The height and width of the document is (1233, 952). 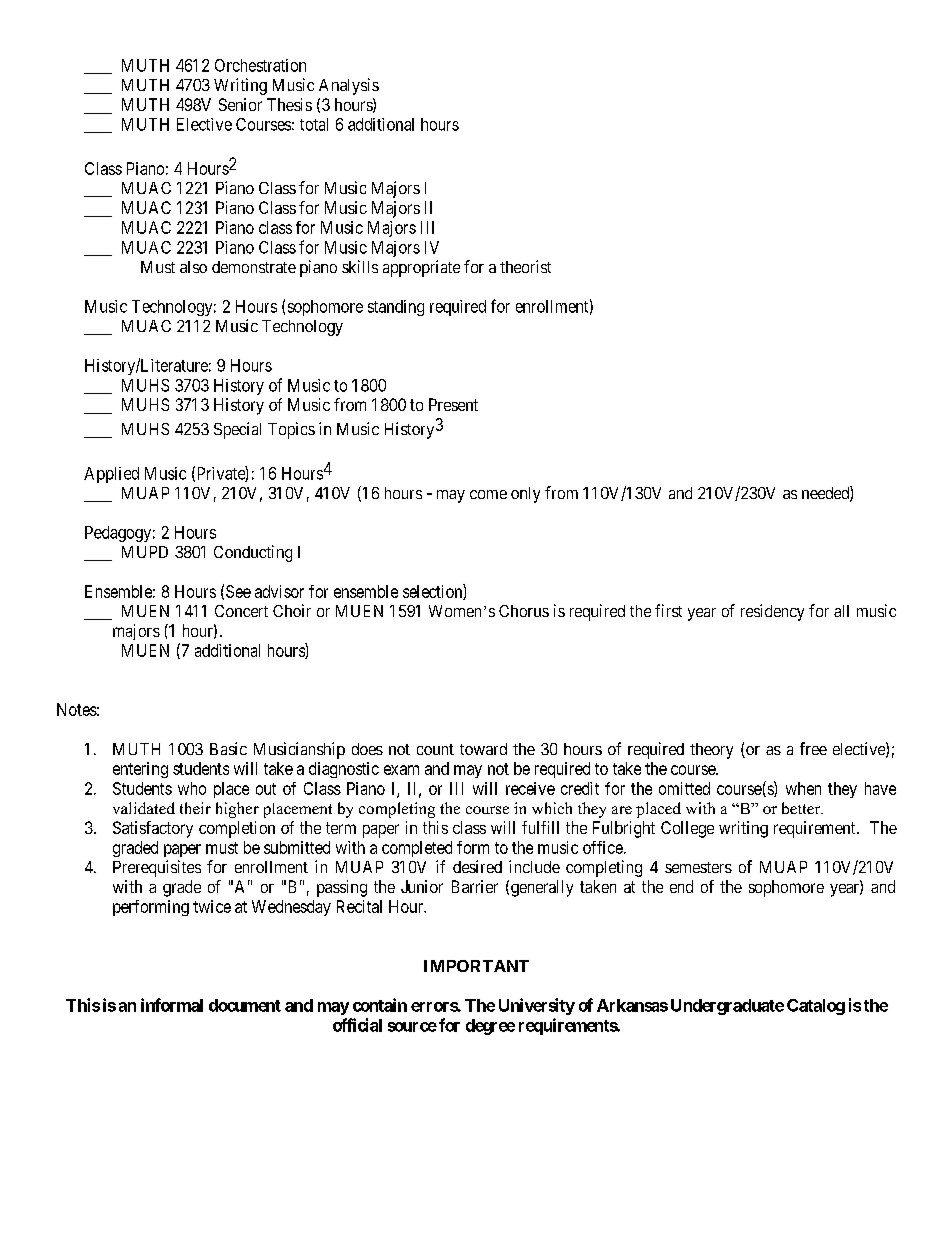 What do you see at coordinates (537, 1006) in the document?
I see `University` at bounding box center [537, 1006].
